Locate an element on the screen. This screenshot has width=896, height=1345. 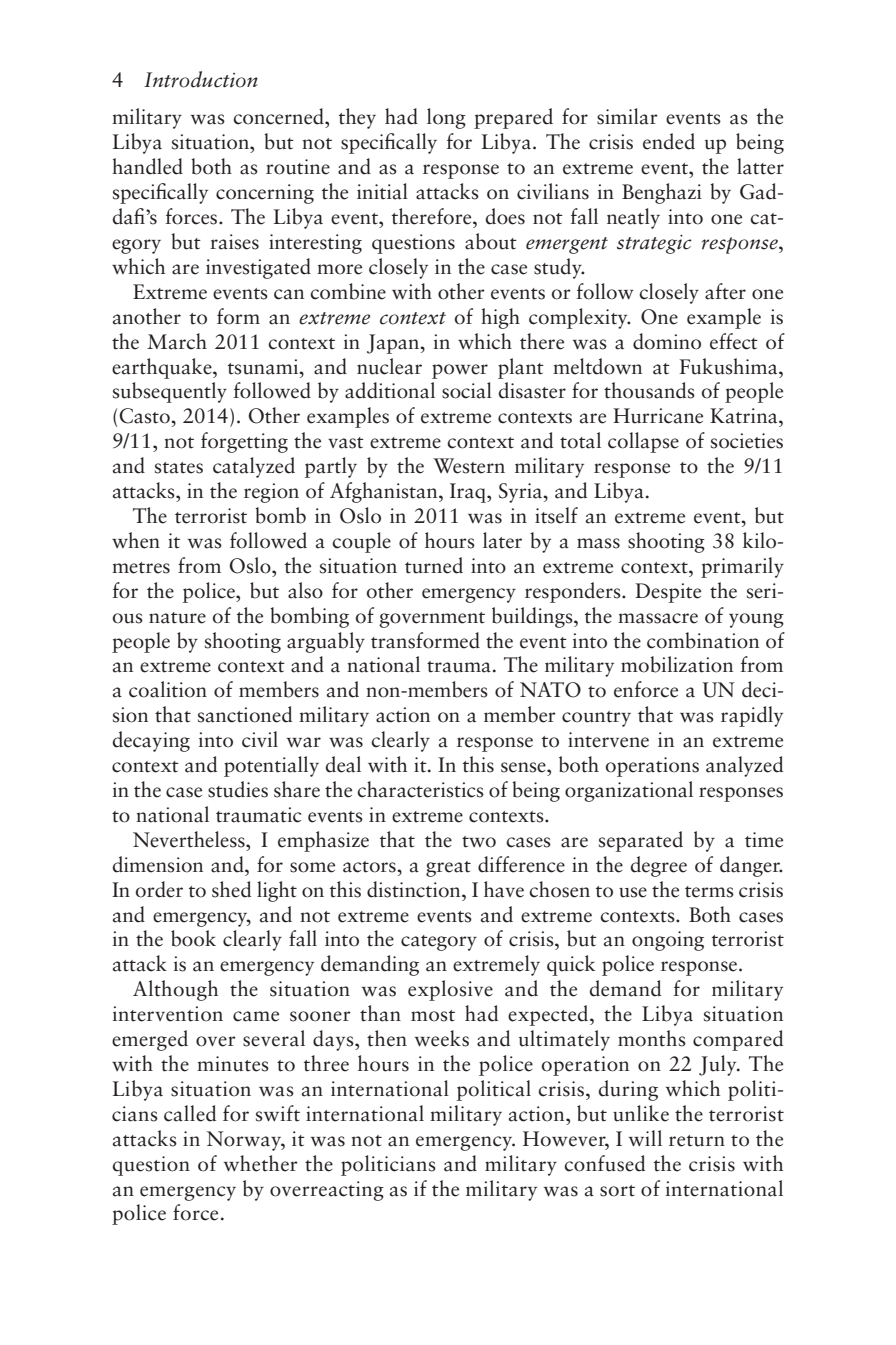
Introduction is located at coordinates (201, 79).
